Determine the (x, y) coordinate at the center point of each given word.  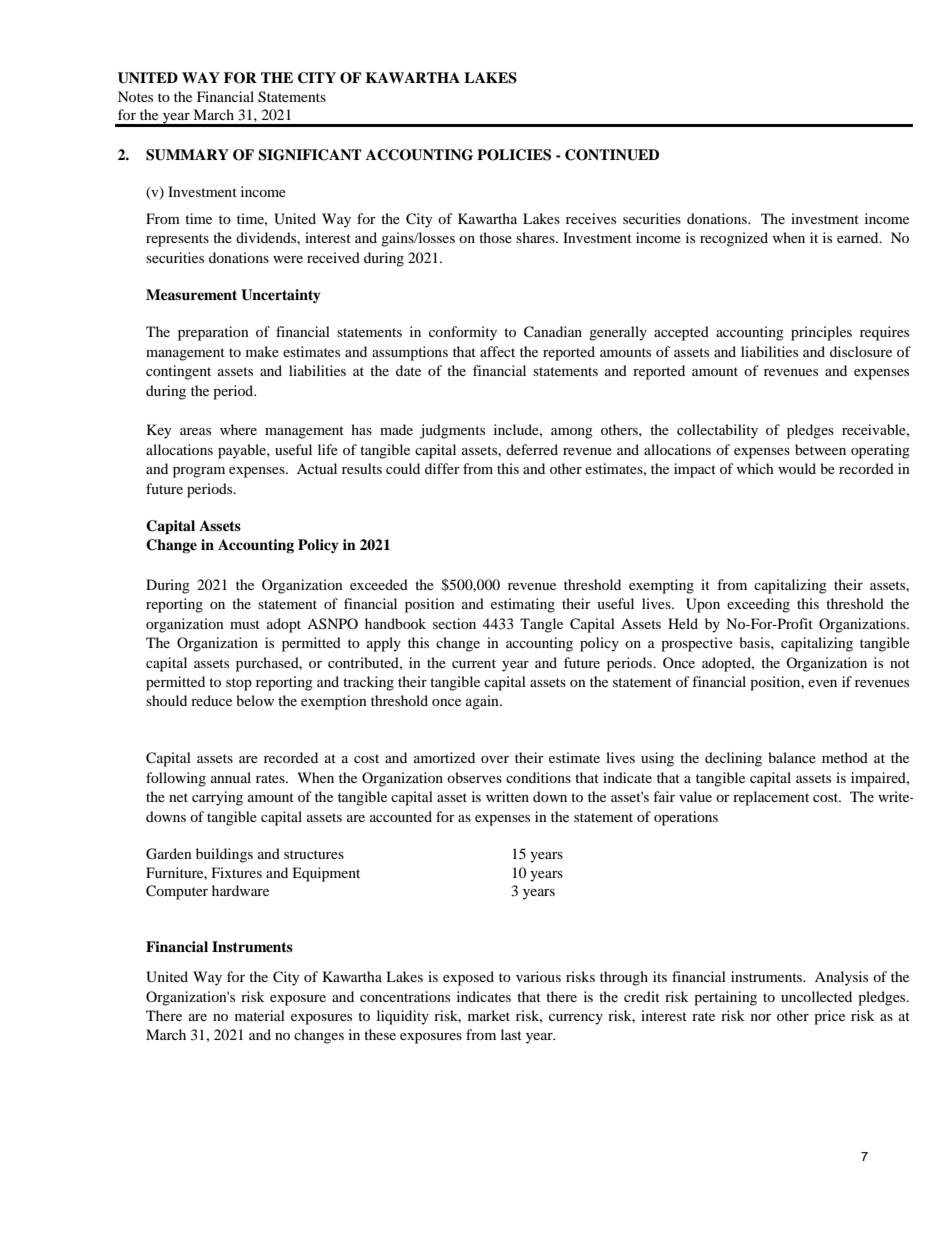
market (489, 1015)
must (245, 624)
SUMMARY (187, 155)
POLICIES (514, 155)
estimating (523, 605)
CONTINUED (612, 155)
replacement (771, 798)
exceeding (758, 605)
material (260, 1015)
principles (821, 333)
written (507, 796)
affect (497, 351)
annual (231, 777)
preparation (213, 333)
